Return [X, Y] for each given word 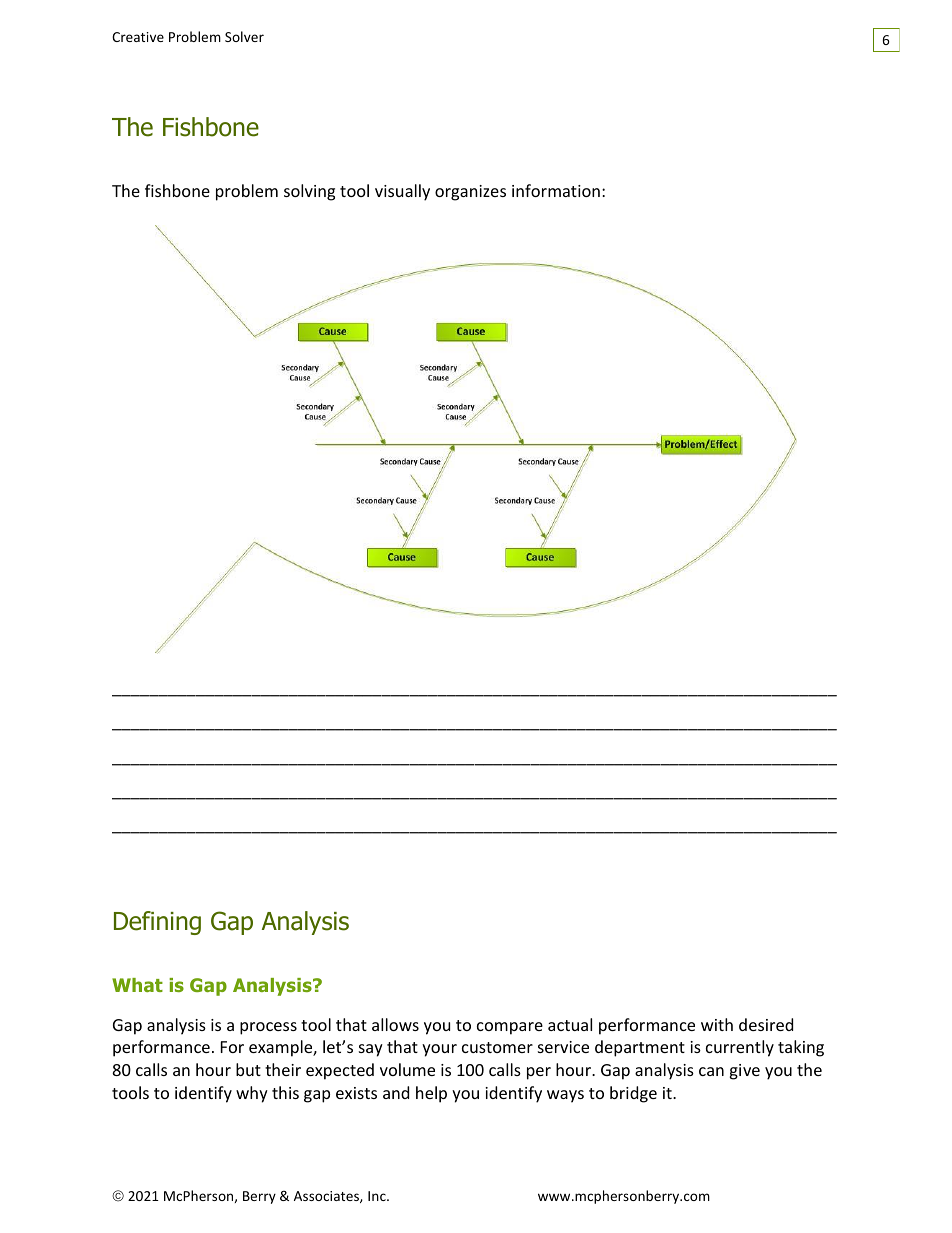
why [252, 1094]
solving [309, 192]
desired [766, 1024]
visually [402, 192]
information [556, 190]
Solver [244, 36]
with [717, 1024]
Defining [157, 923]
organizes [470, 193]
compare [510, 1028]
